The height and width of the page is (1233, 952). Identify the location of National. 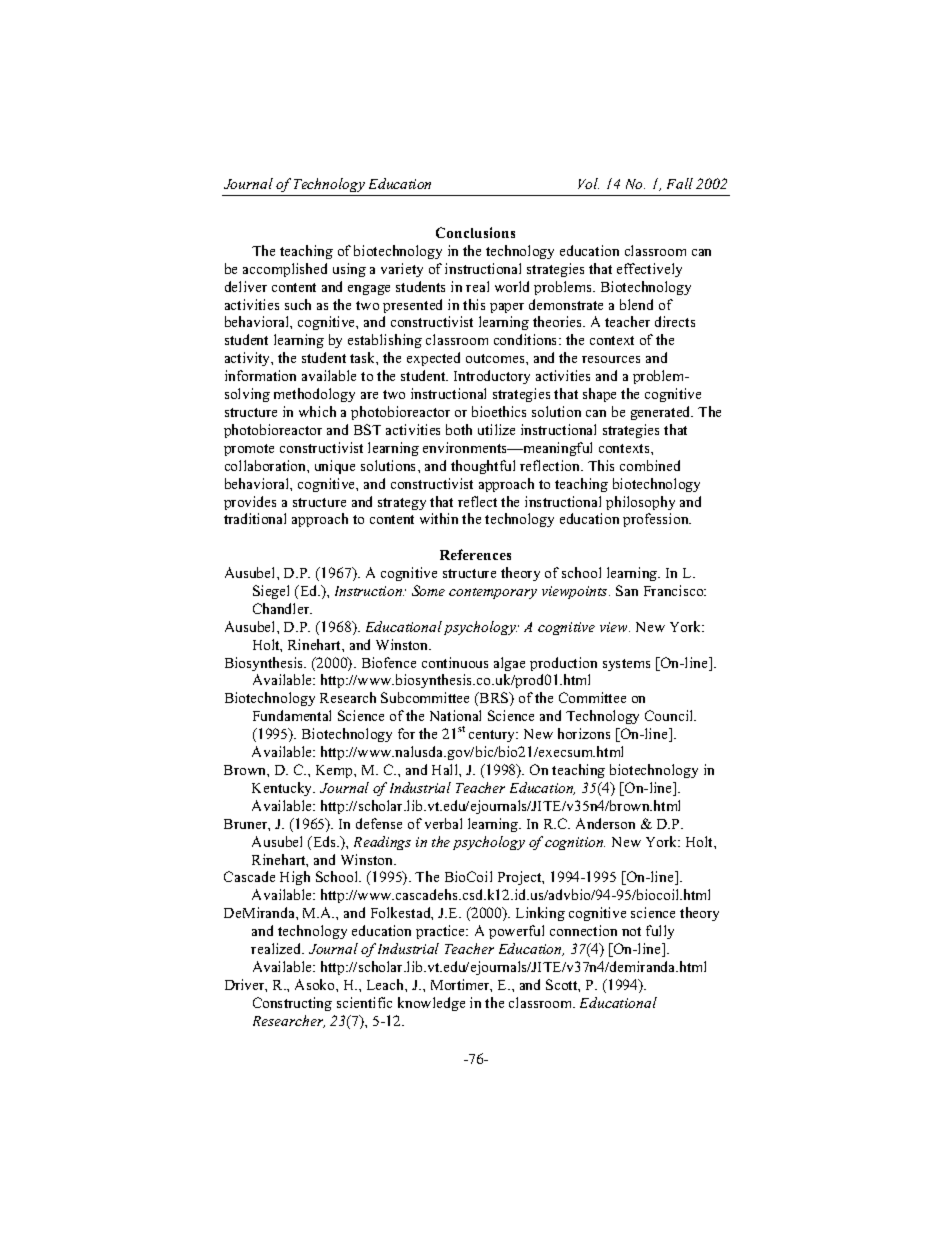
(455, 715).
